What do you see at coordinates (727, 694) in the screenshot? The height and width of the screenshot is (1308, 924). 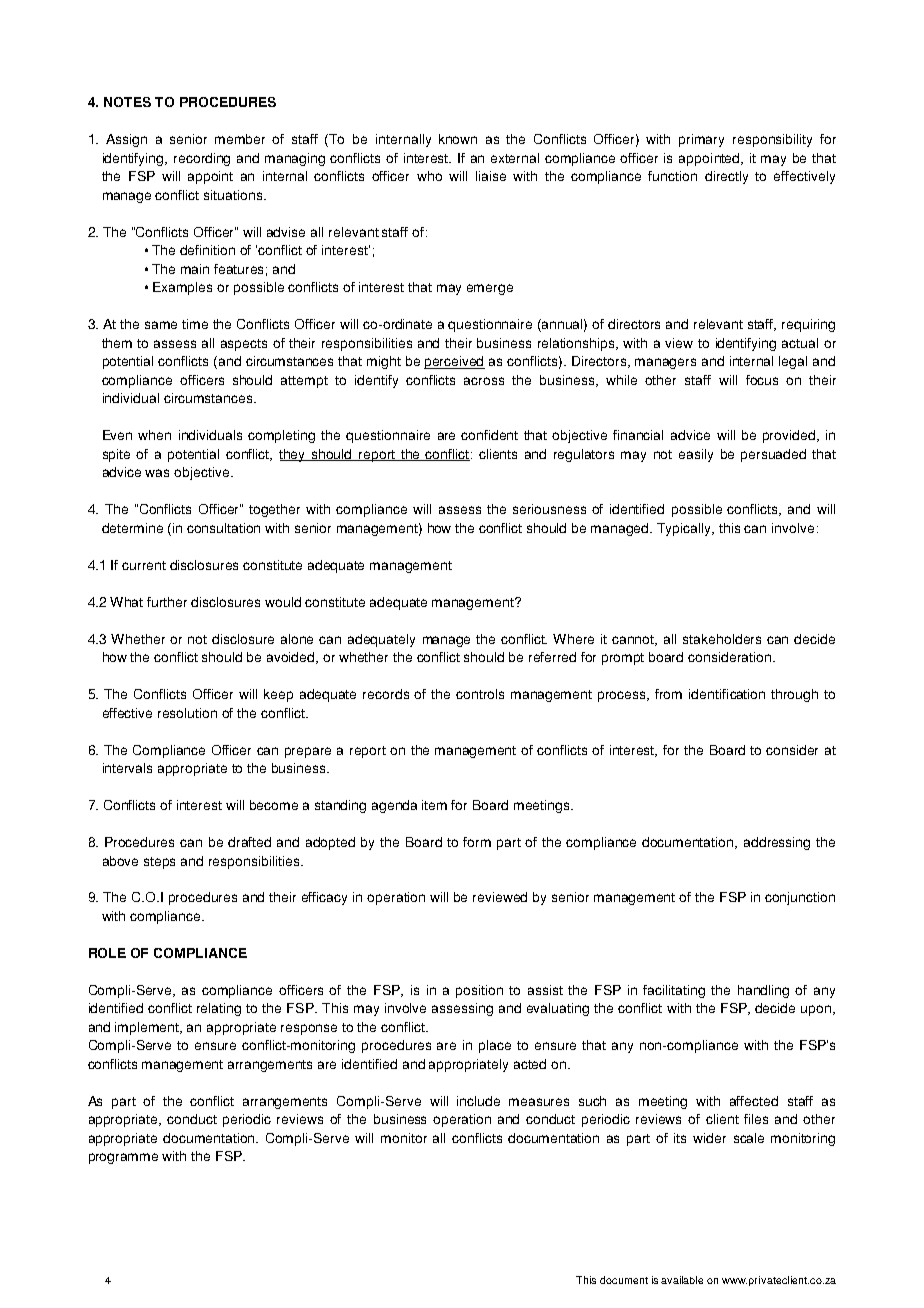 I see `identification` at bounding box center [727, 694].
